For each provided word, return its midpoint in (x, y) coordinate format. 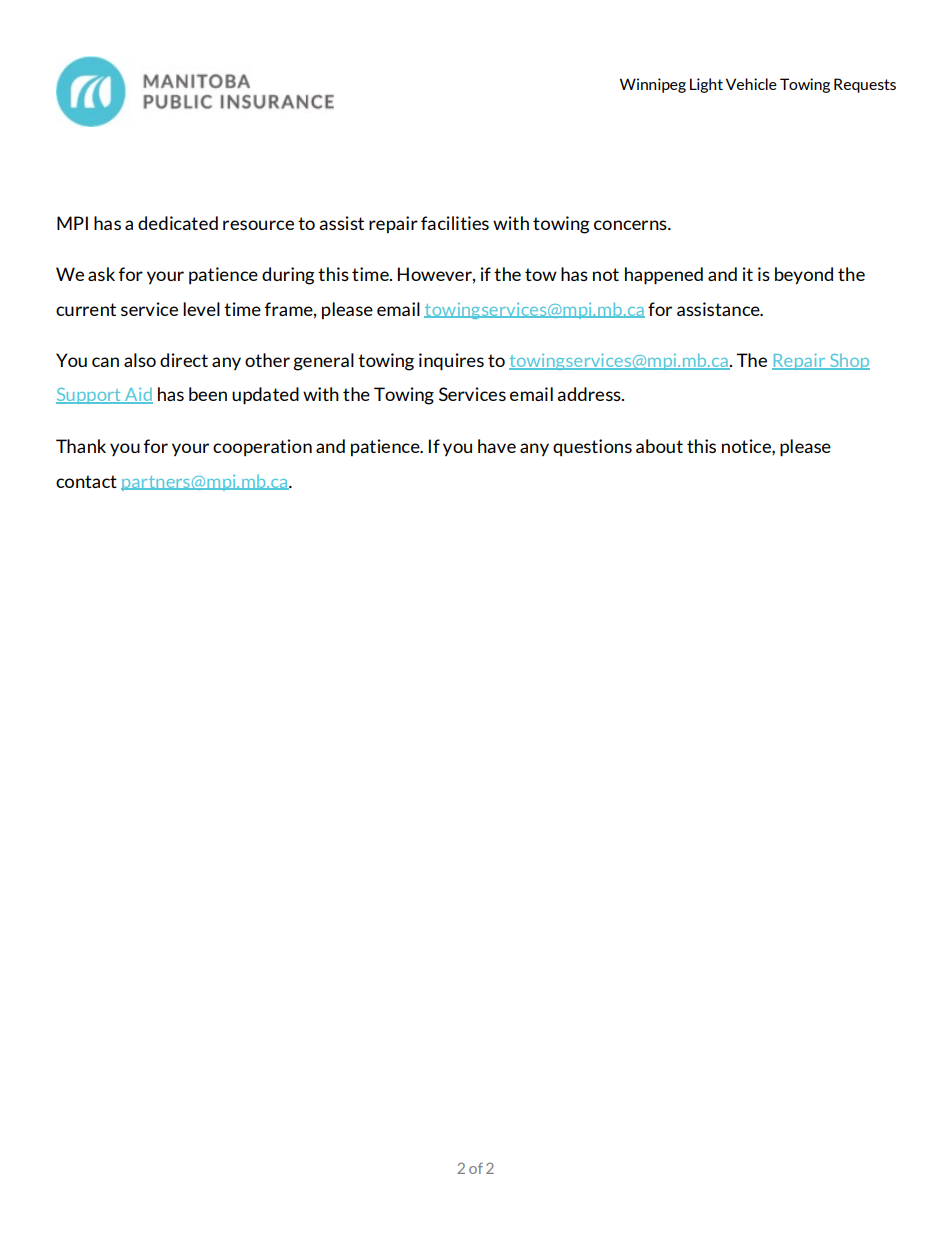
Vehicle (751, 84)
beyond (804, 275)
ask (101, 274)
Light (706, 85)
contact (86, 481)
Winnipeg (653, 85)
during (288, 276)
